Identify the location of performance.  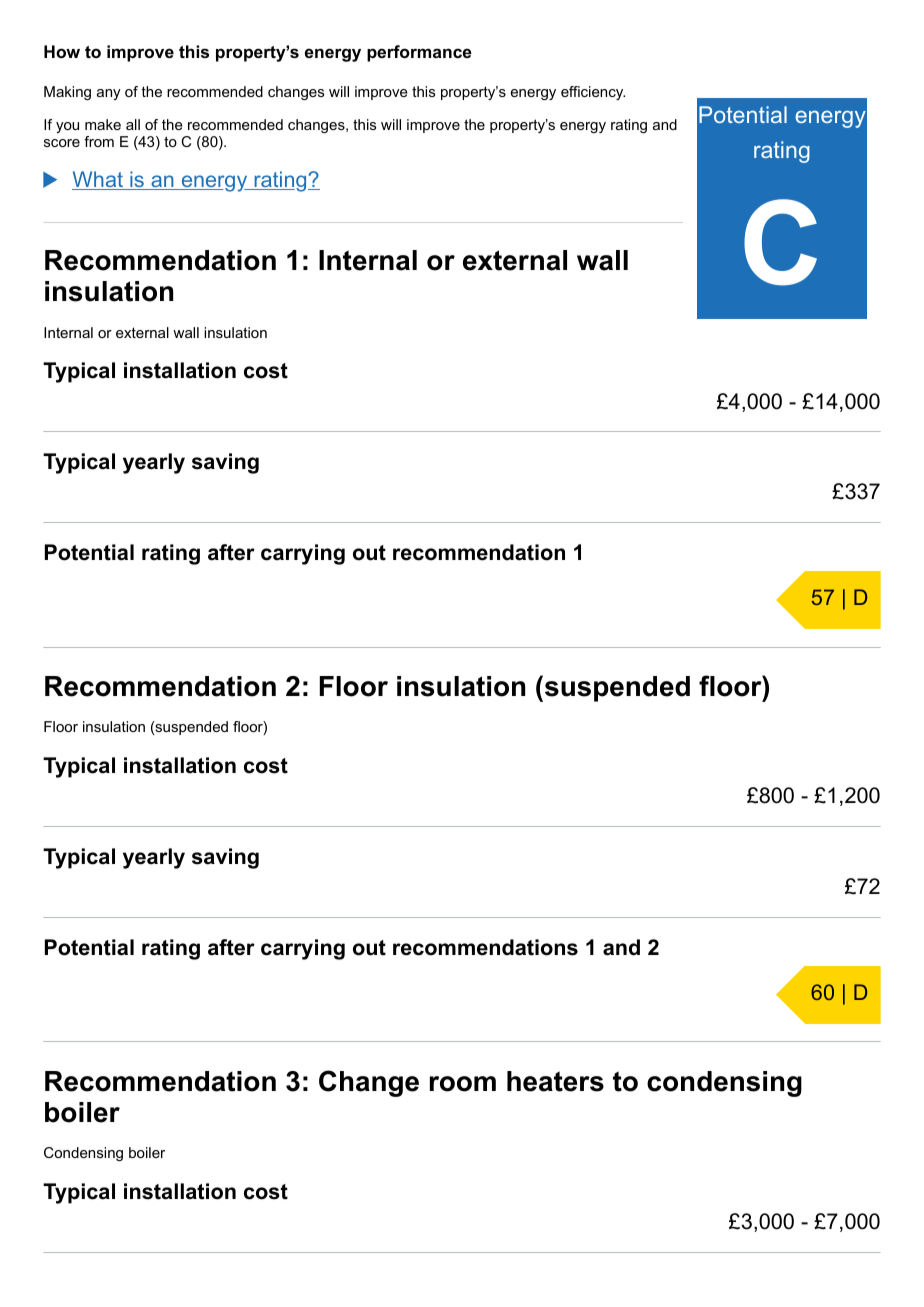
(419, 53).
